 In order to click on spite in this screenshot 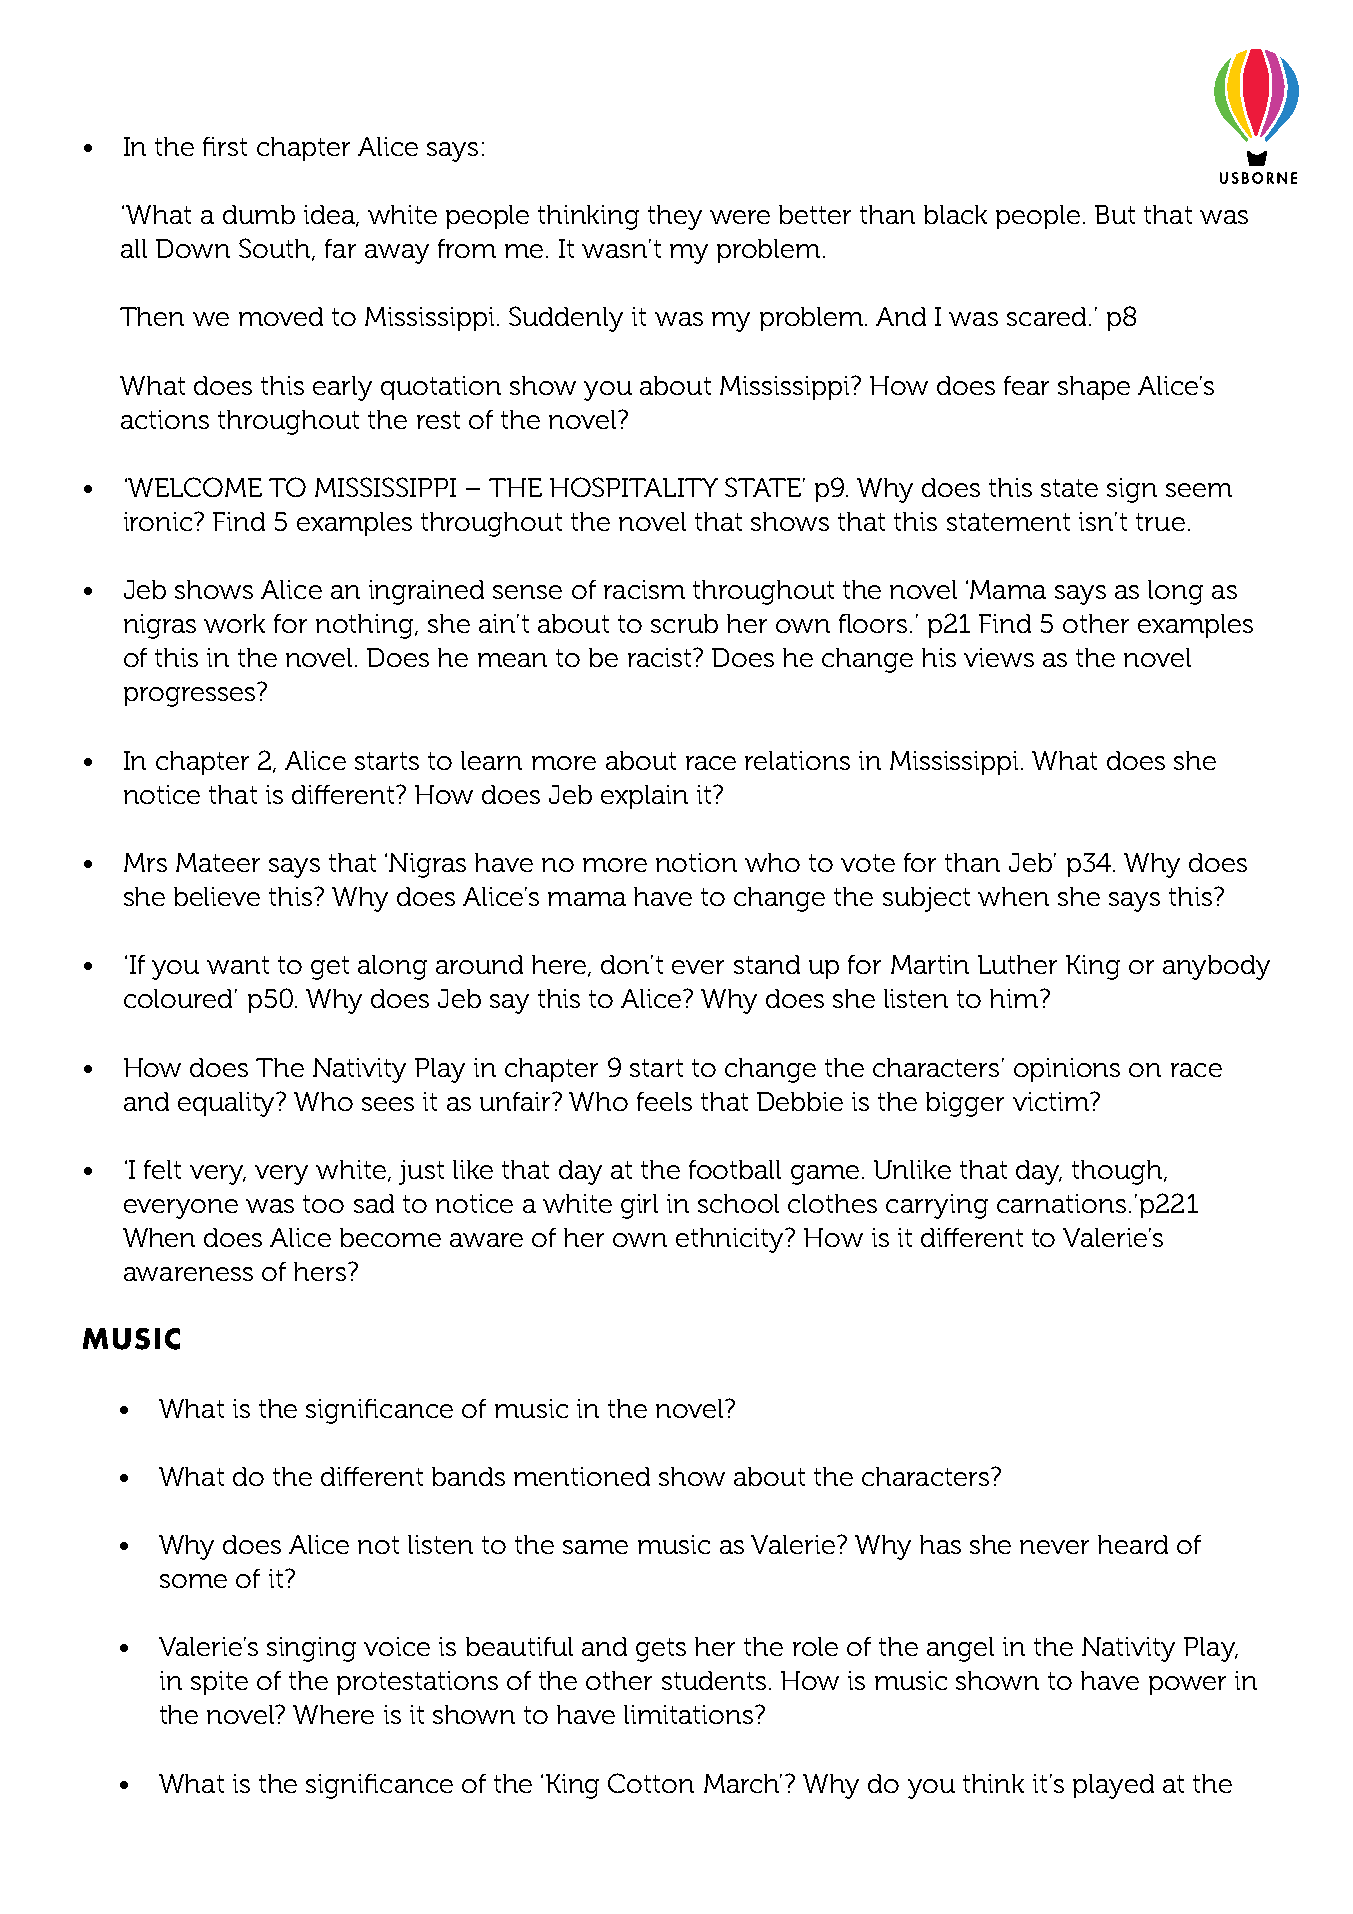, I will do `click(219, 1683)`.
